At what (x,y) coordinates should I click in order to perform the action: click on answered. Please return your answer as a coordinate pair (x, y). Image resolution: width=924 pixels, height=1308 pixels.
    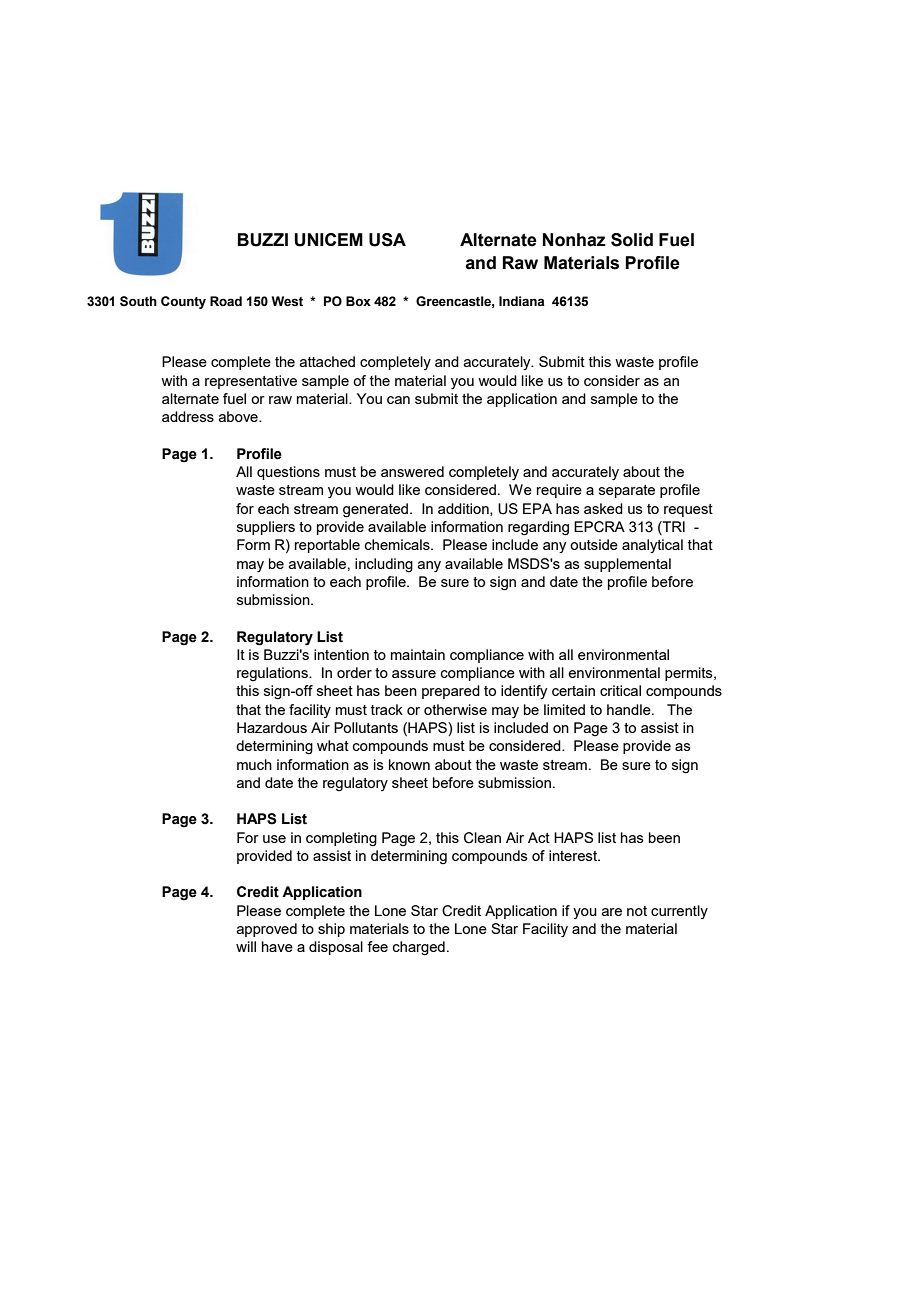
    Looking at the image, I should click on (412, 471).
